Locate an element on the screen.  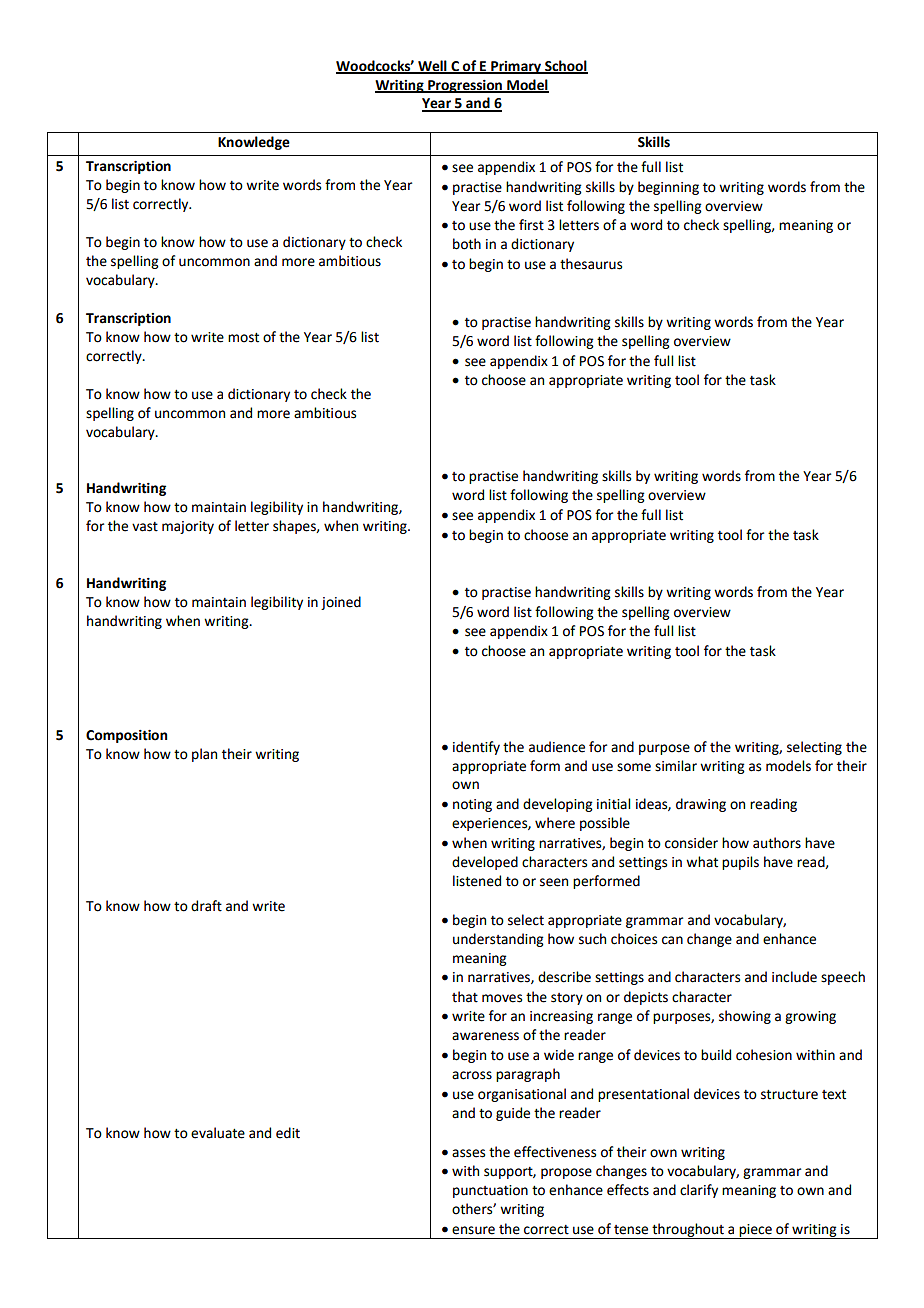
similar is located at coordinates (676, 766).
